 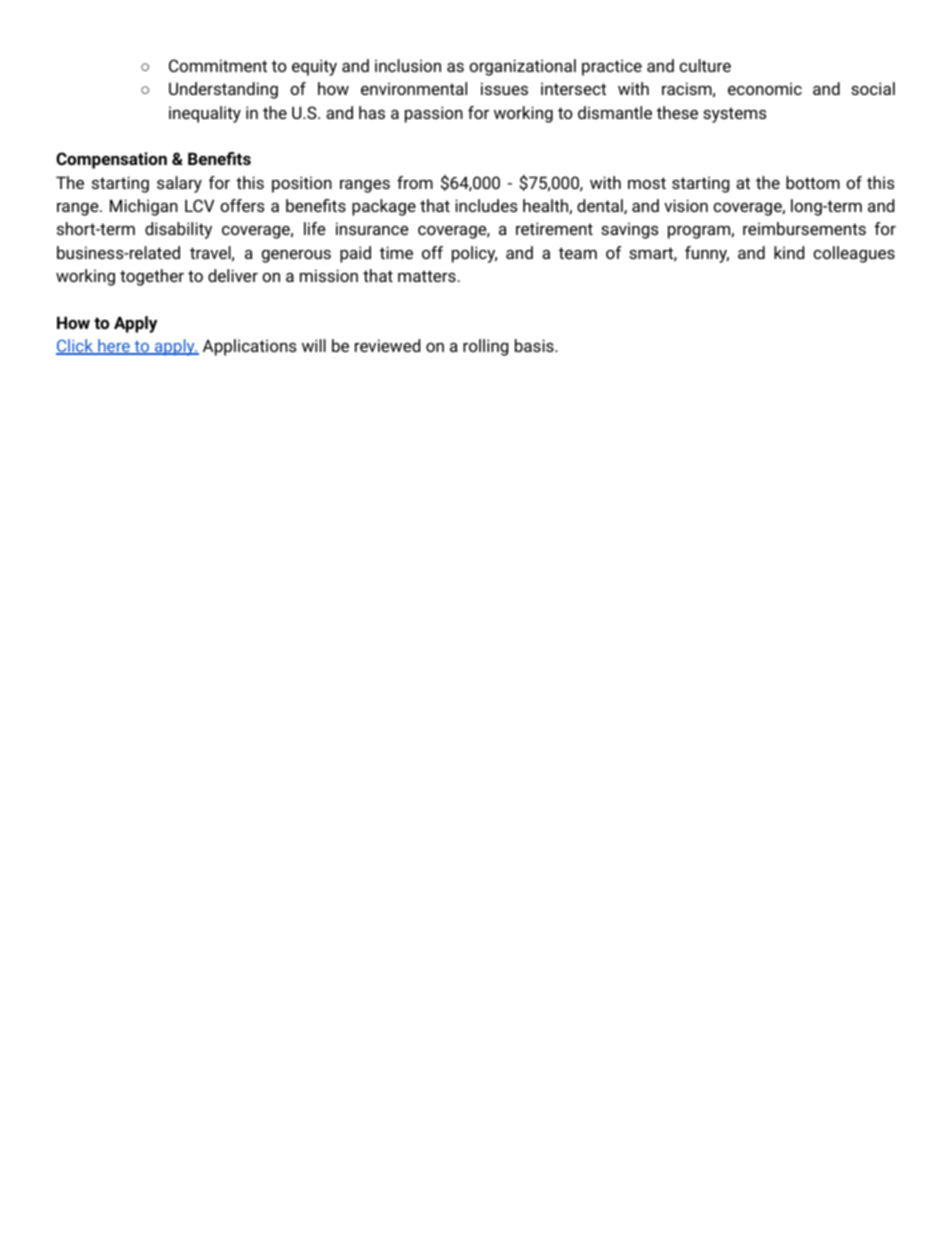 I want to click on organizational, so click(x=522, y=67).
